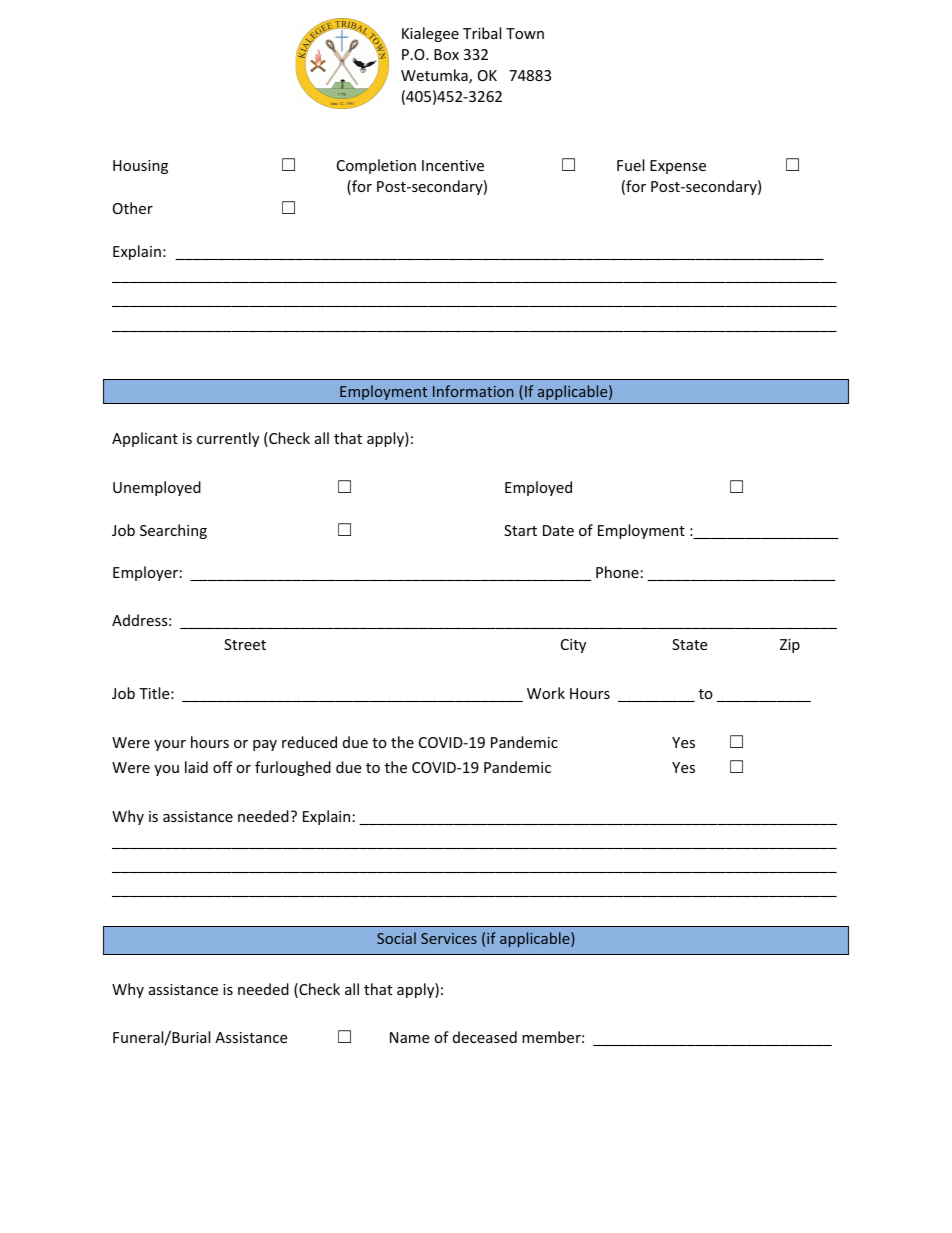 The image size is (952, 1233). I want to click on Information, so click(473, 391).
